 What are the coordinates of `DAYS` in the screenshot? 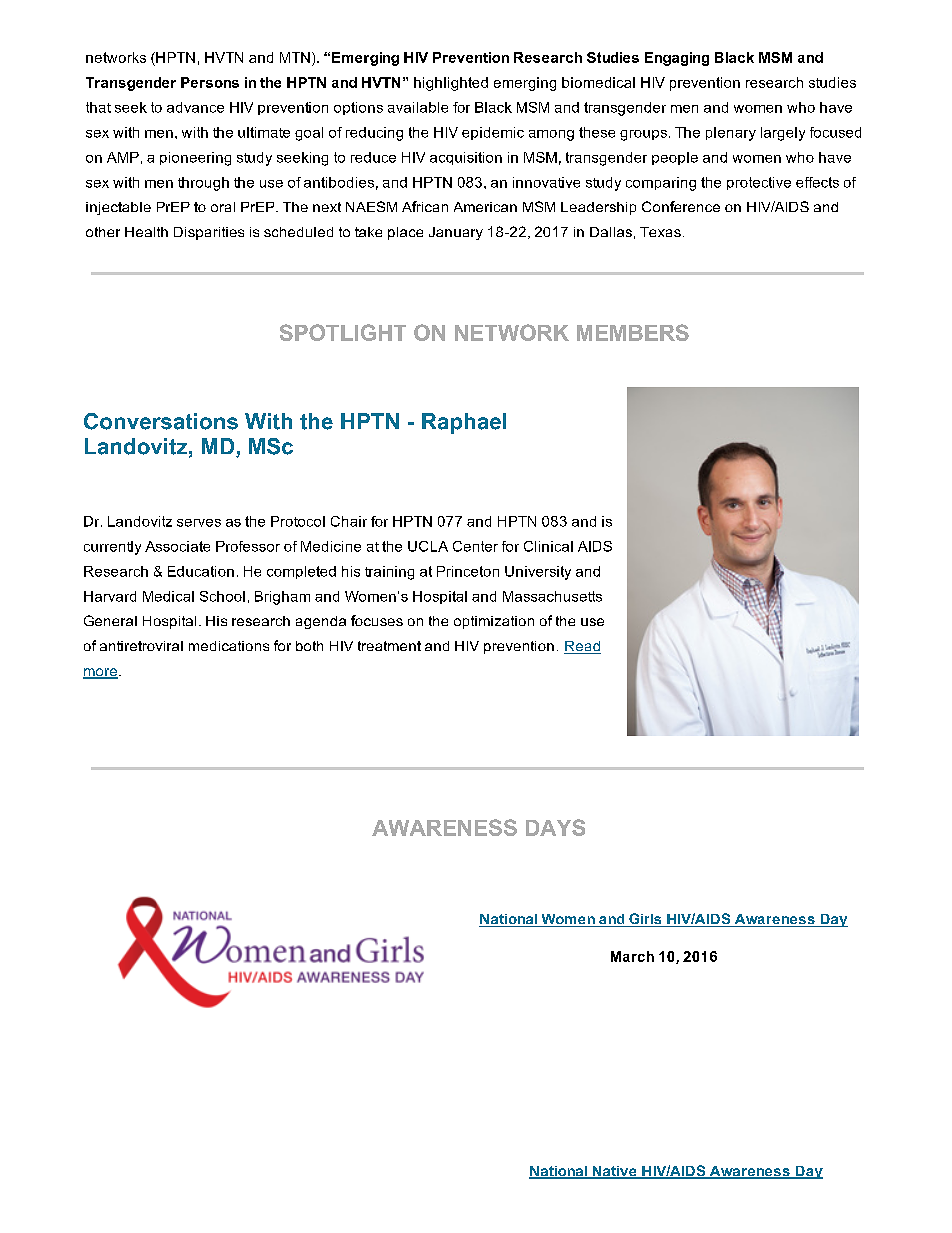 It's located at (555, 827).
